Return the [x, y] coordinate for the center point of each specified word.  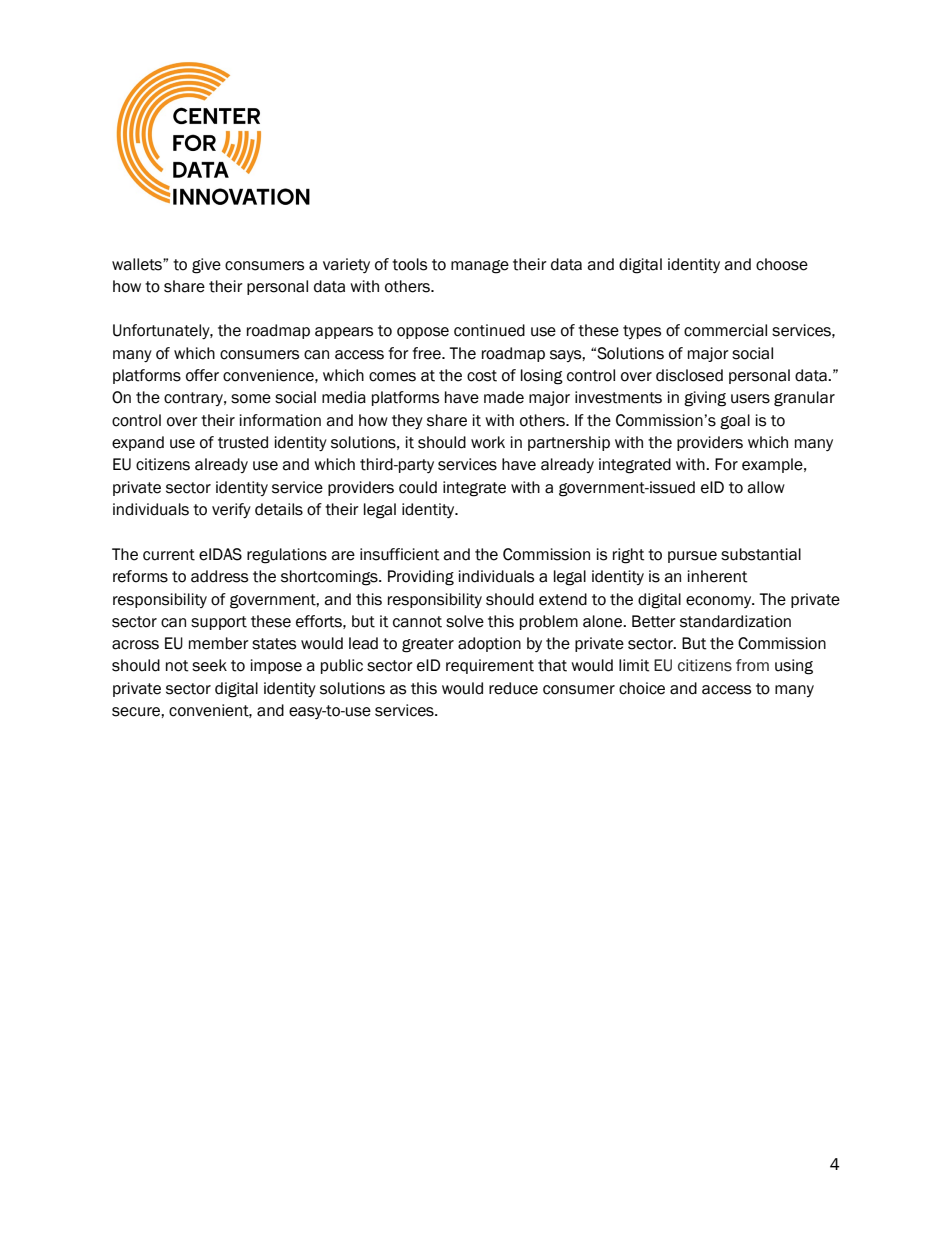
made [504, 397]
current [169, 555]
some [251, 399]
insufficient [400, 554]
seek [209, 665]
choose [782, 264]
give [206, 266]
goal [735, 422]
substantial [761, 554]
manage [480, 267]
